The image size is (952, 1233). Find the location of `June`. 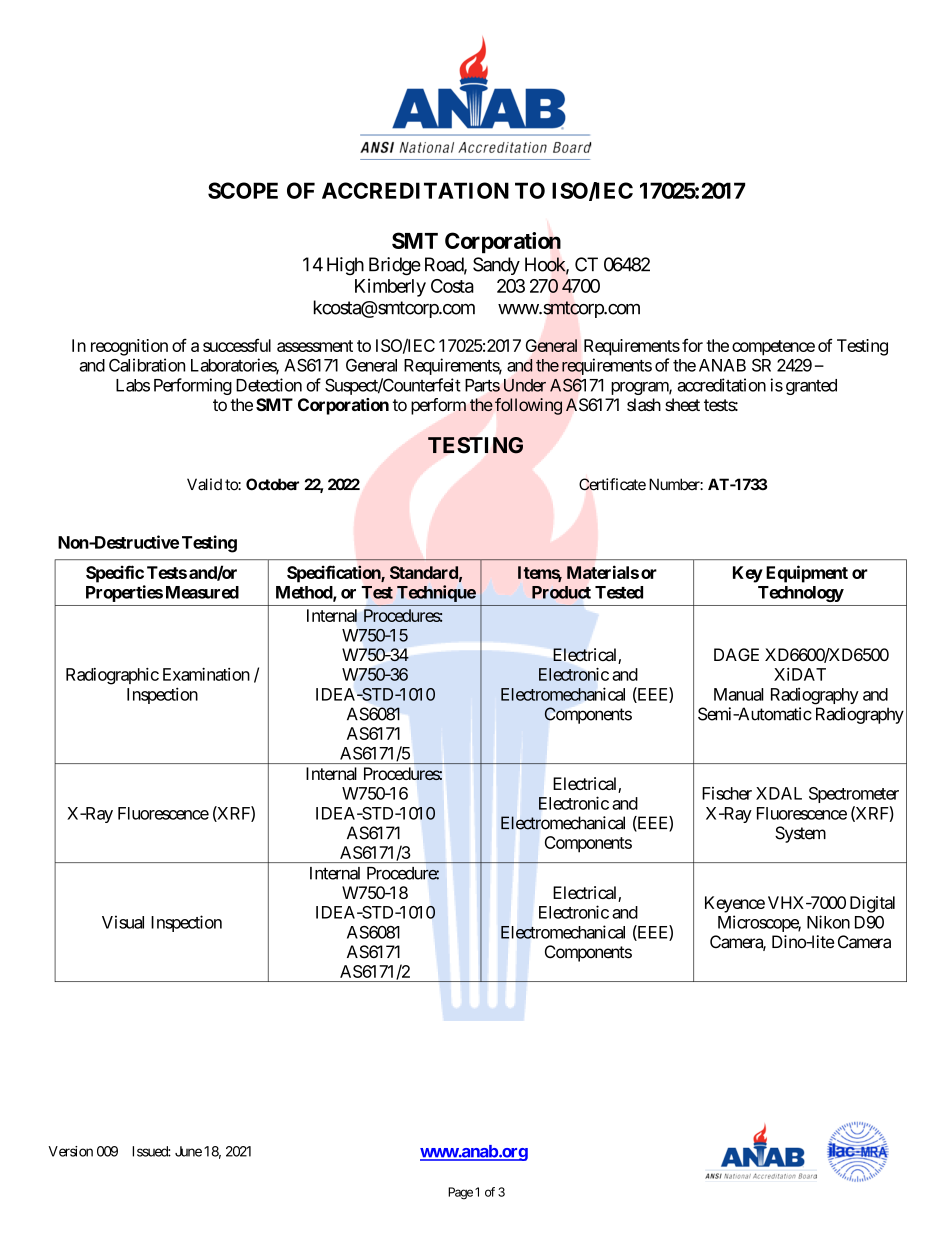

June is located at coordinates (188, 1151).
